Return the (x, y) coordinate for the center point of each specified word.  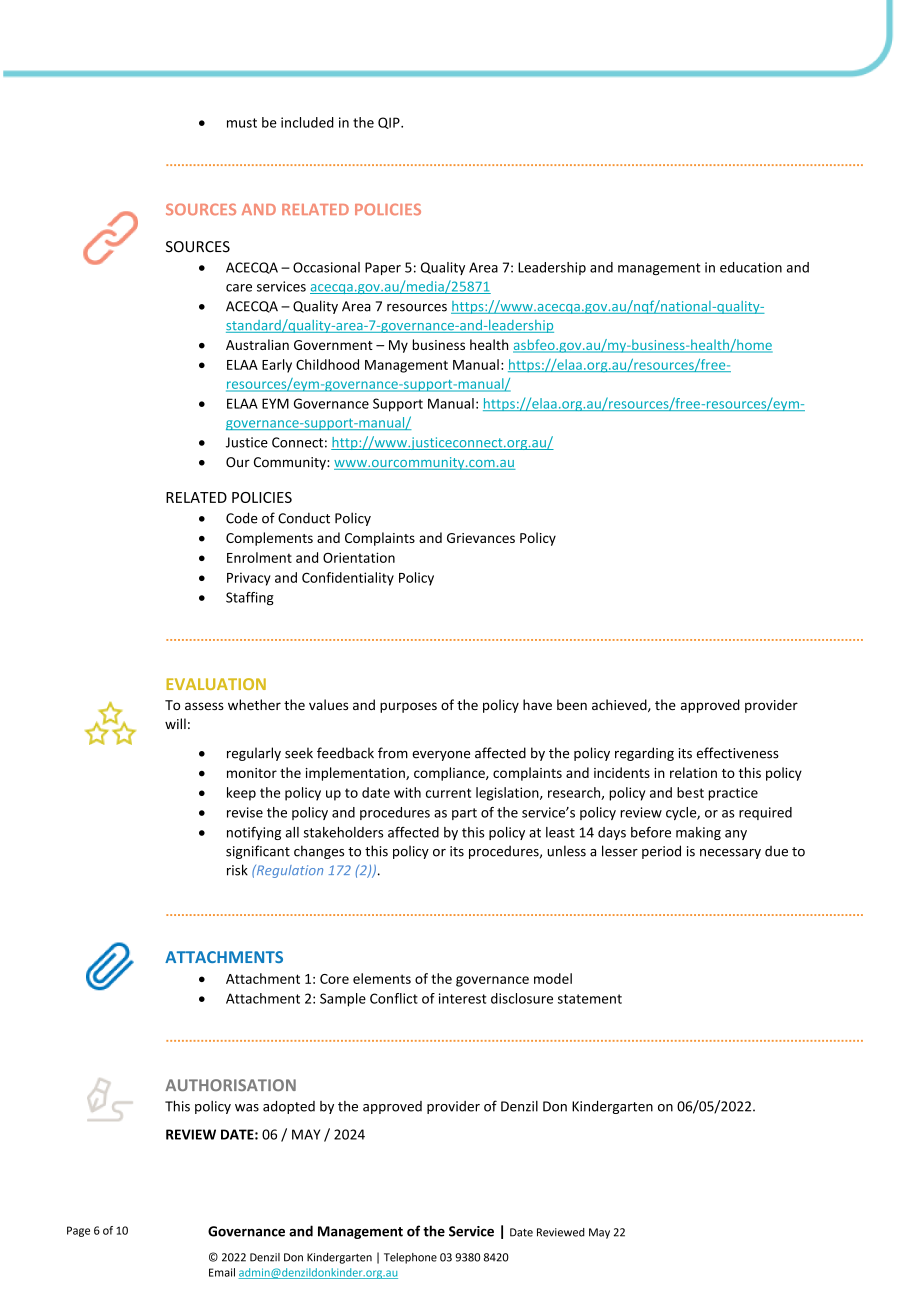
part (464, 814)
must (242, 123)
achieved (620, 705)
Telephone (410, 1258)
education (751, 267)
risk (237, 870)
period (661, 852)
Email (222, 1272)
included (307, 122)
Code (242, 518)
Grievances (481, 538)
